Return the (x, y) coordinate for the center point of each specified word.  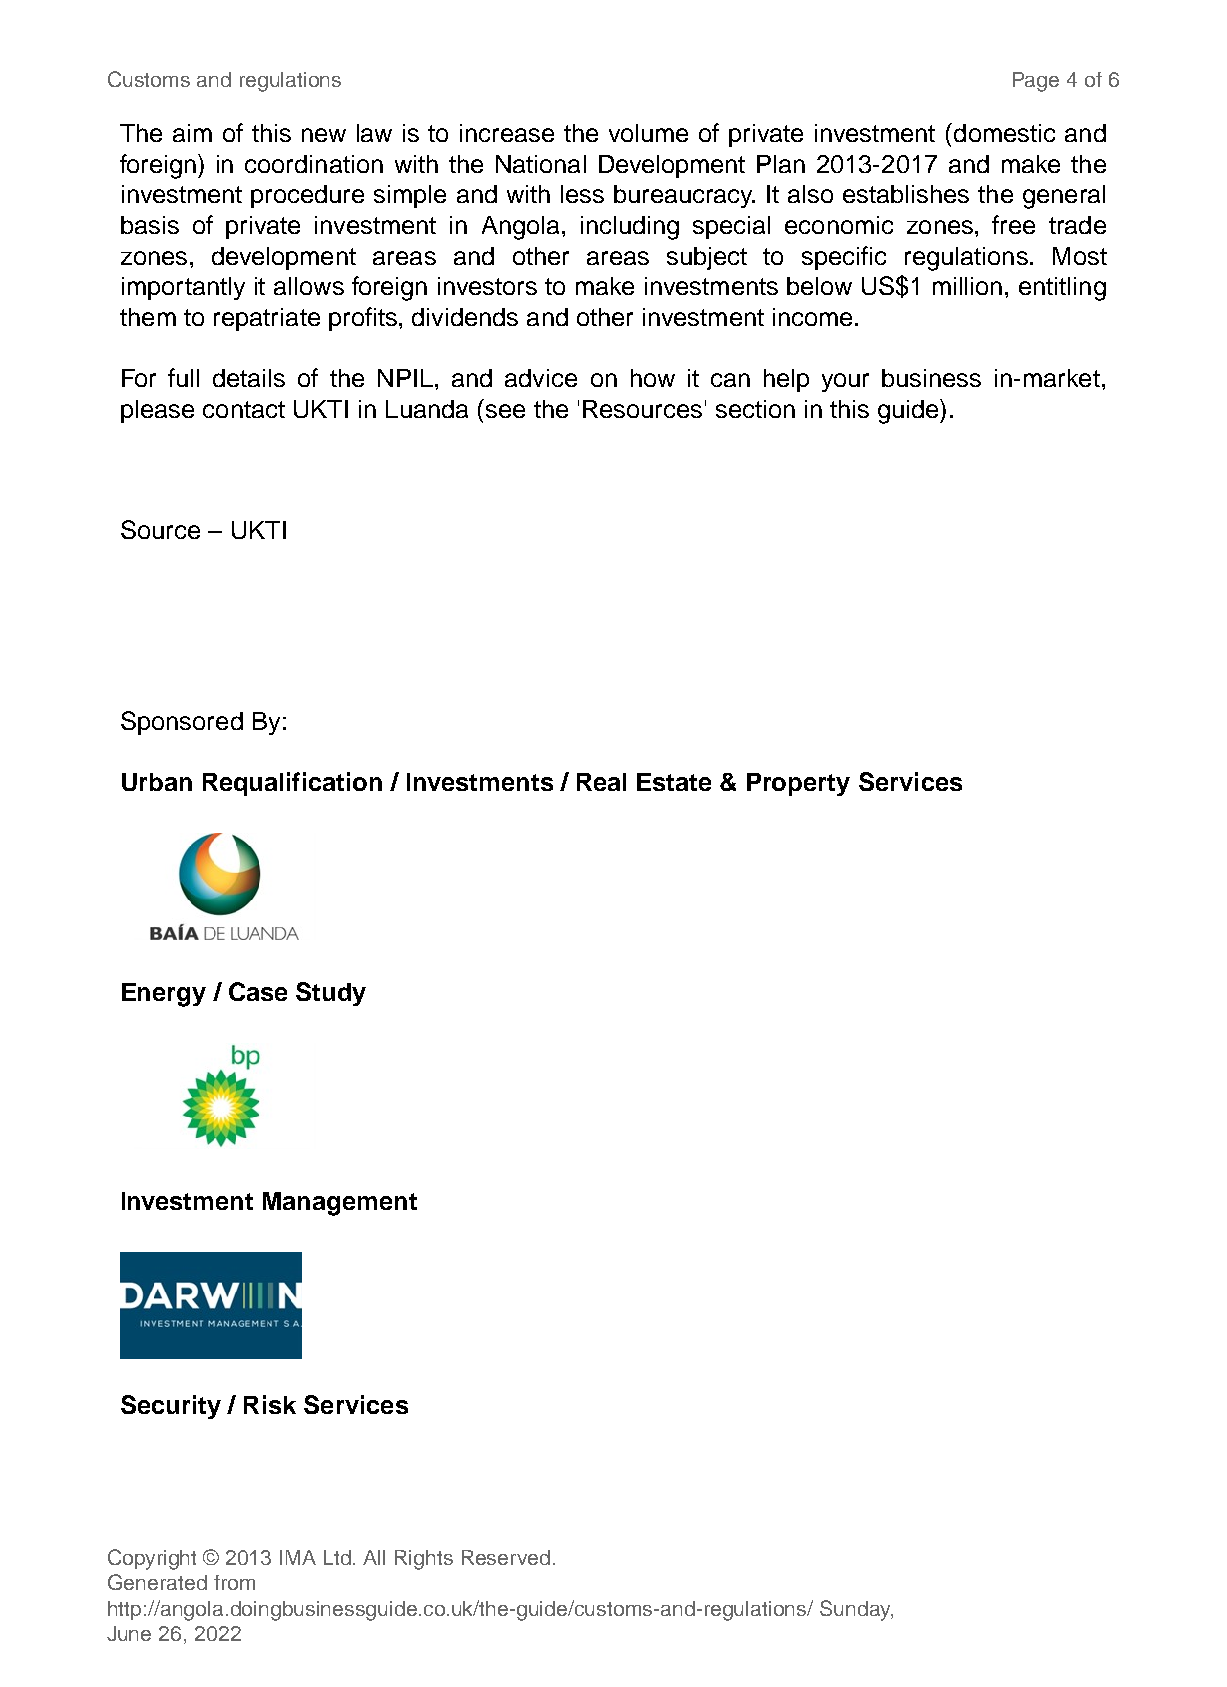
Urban (157, 782)
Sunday (856, 1610)
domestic (1004, 133)
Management (340, 1204)
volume (648, 133)
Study (331, 994)
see (505, 411)
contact (244, 409)
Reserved (506, 1557)
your (845, 382)
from (234, 1582)
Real (601, 782)
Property (798, 784)
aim (192, 133)
